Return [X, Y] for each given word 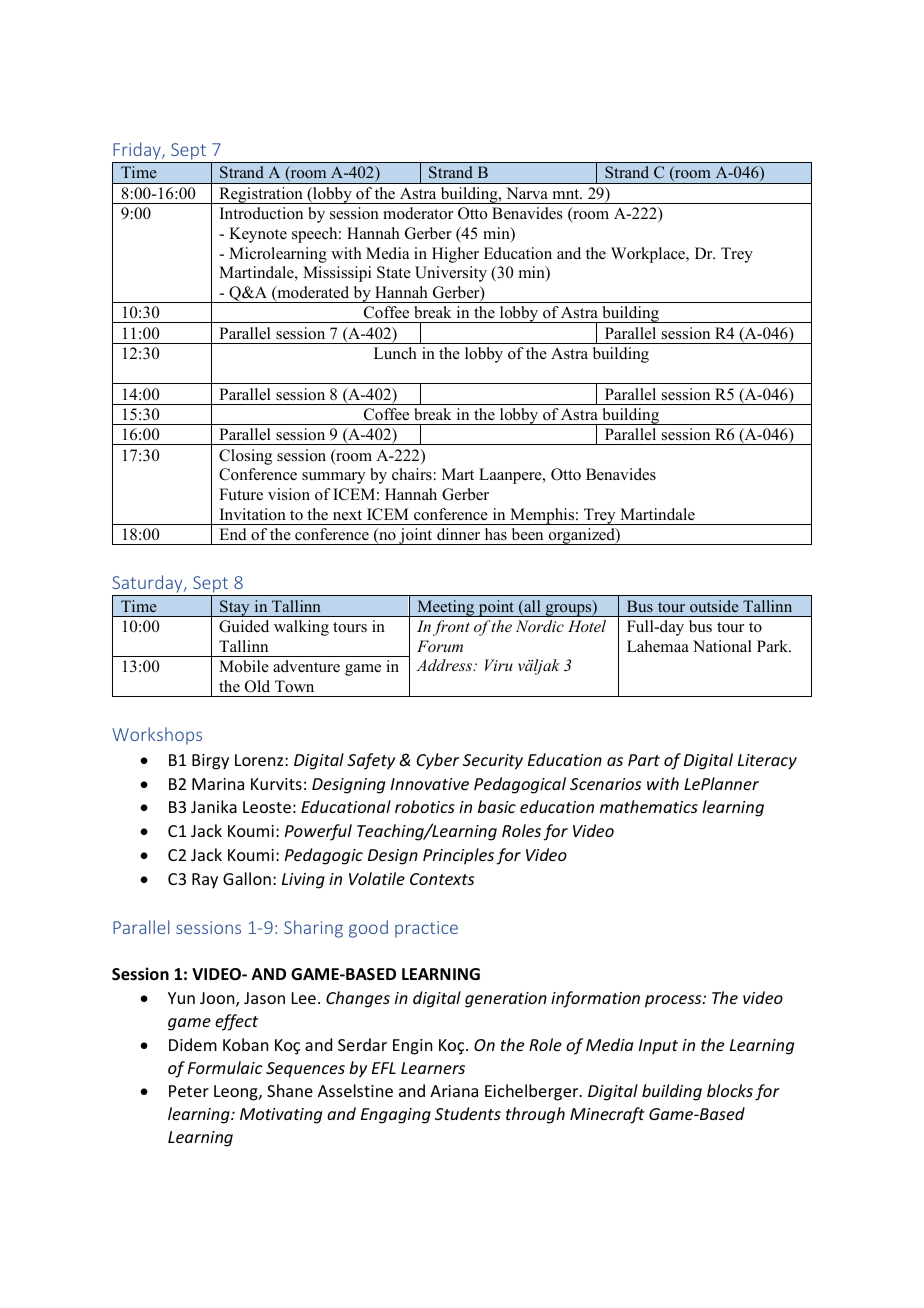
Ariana [454, 1091]
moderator [418, 213]
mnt [567, 194]
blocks [730, 1090]
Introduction [261, 213]
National [722, 646]
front [451, 628]
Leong [237, 1093]
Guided [244, 626]
